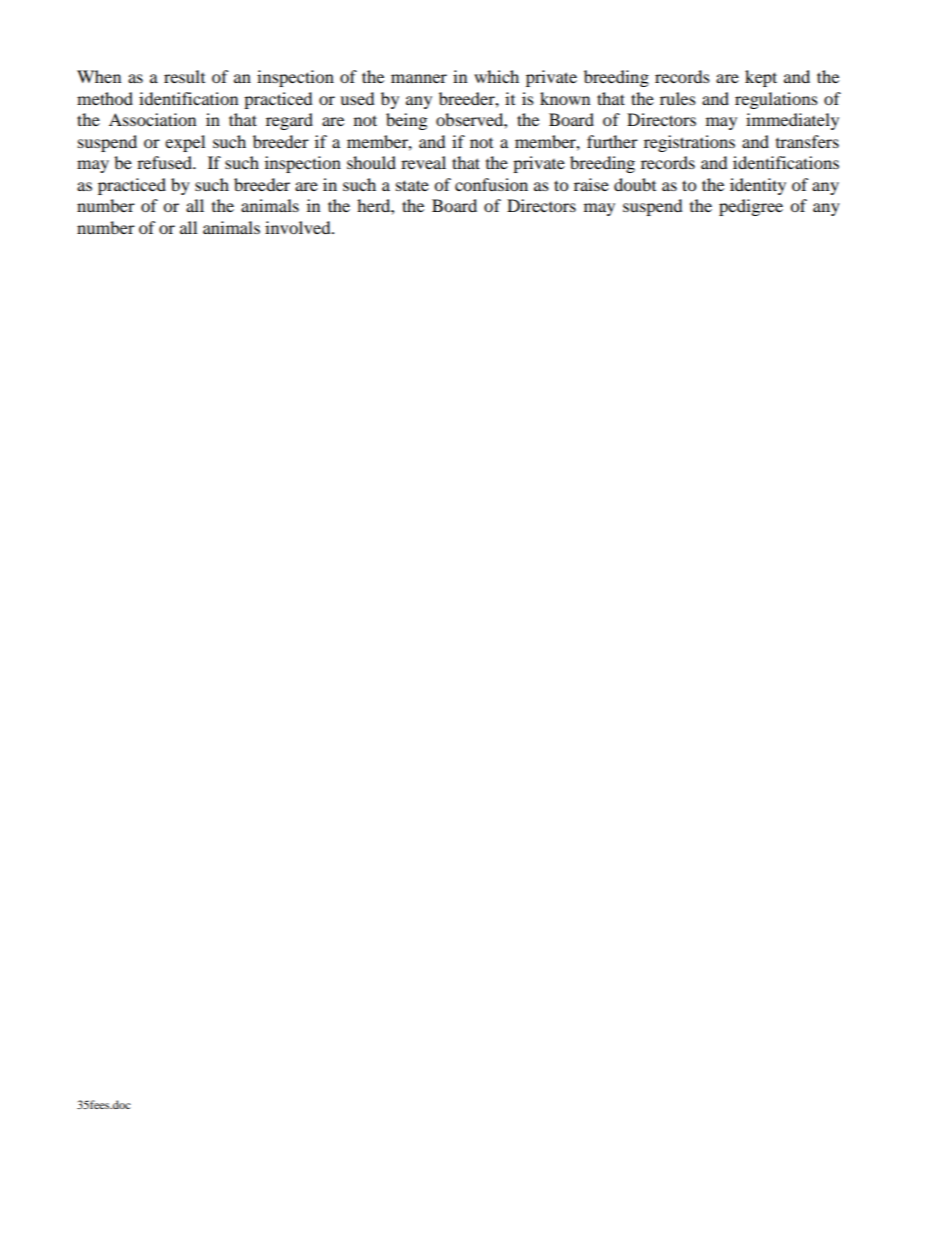 Image resolution: width=952 pixels, height=1233 pixels. Describe the element at coordinates (419, 78) in the screenshot. I see `manner` at that location.
